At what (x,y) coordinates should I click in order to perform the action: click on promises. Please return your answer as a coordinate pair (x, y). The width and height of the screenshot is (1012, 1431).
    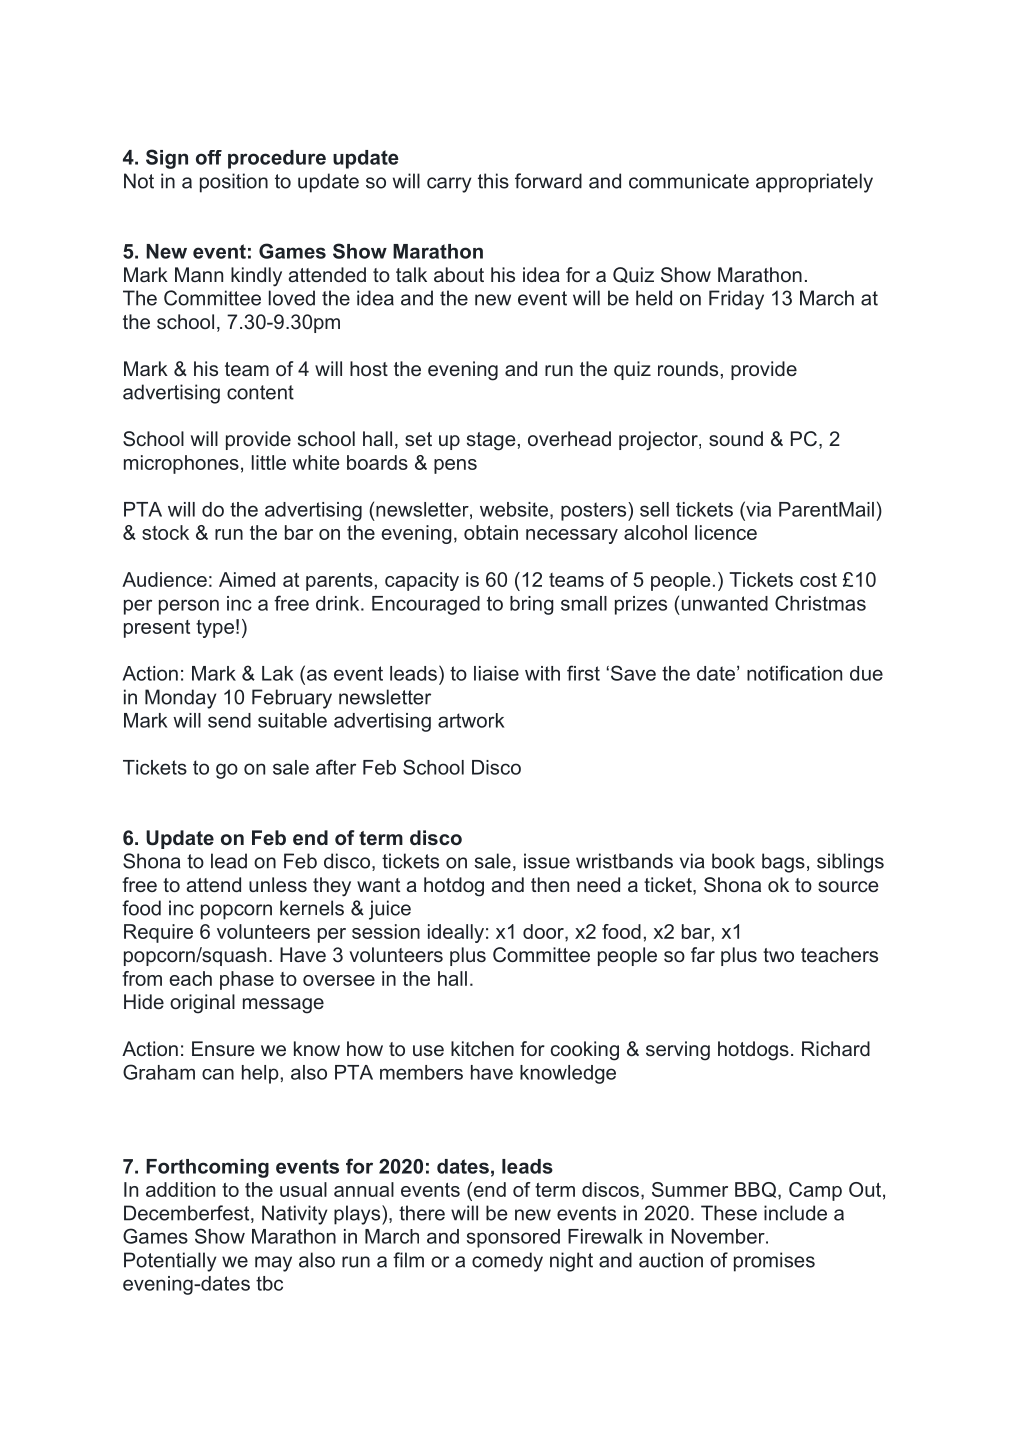
    Looking at the image, I should click on (774, 1262).
